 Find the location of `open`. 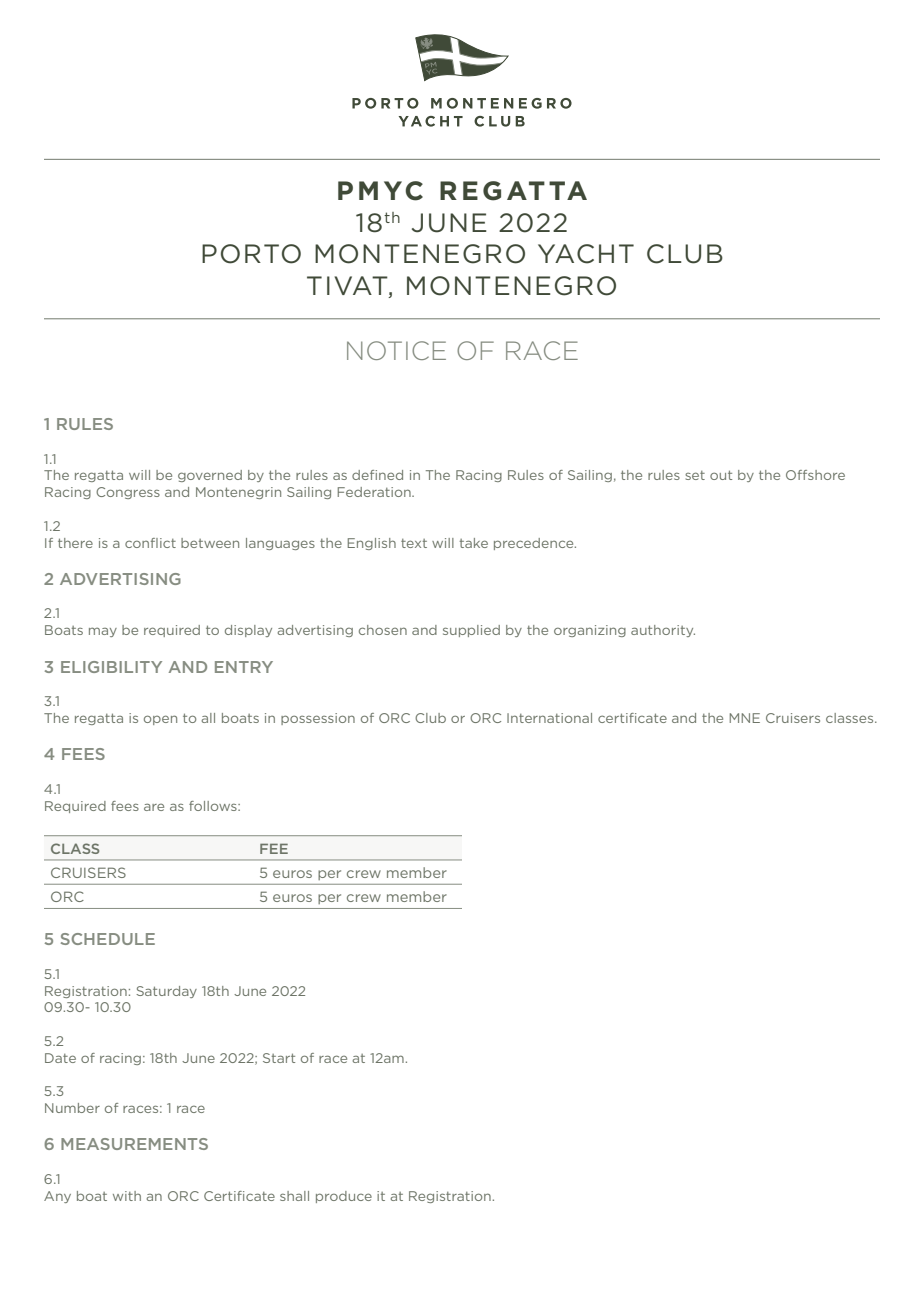

open is located at coordinates (160, 720).
